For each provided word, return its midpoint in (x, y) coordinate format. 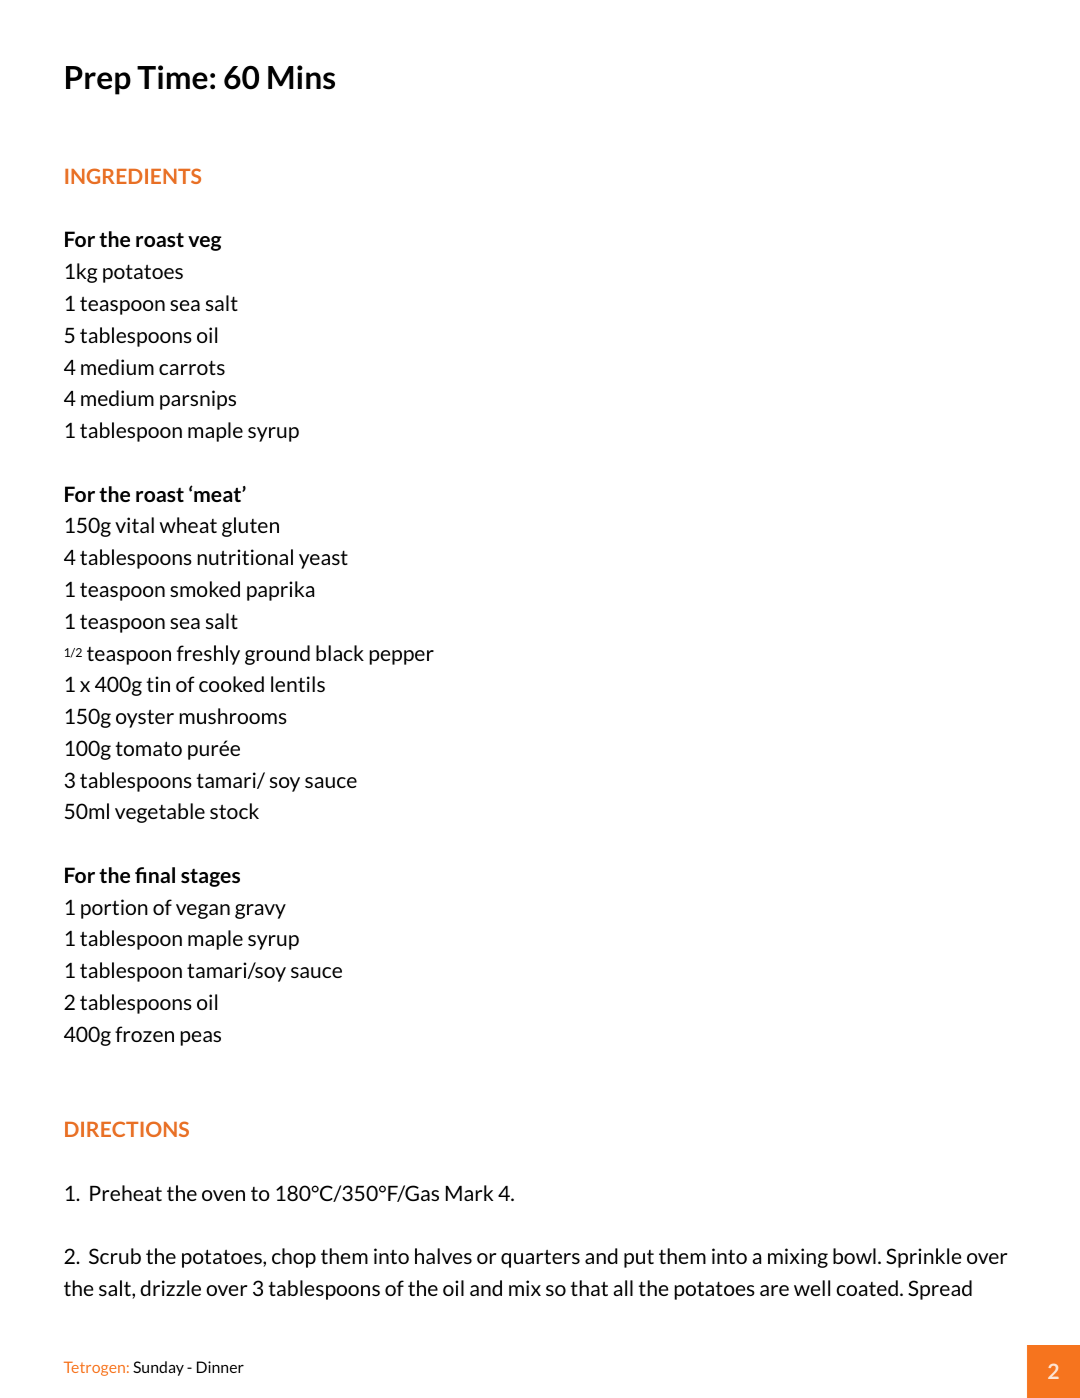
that (589, 1288)
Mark (469, 1193)
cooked (231, 684)
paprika (280, 591)
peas (200, 1038)
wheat (188, 525)
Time (172, 77)
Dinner (220, 1367)
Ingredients (133, 176)
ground (277, 655)
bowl (854, 1256)
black (340, 653)
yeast (323, 559)
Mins (301, 77)
